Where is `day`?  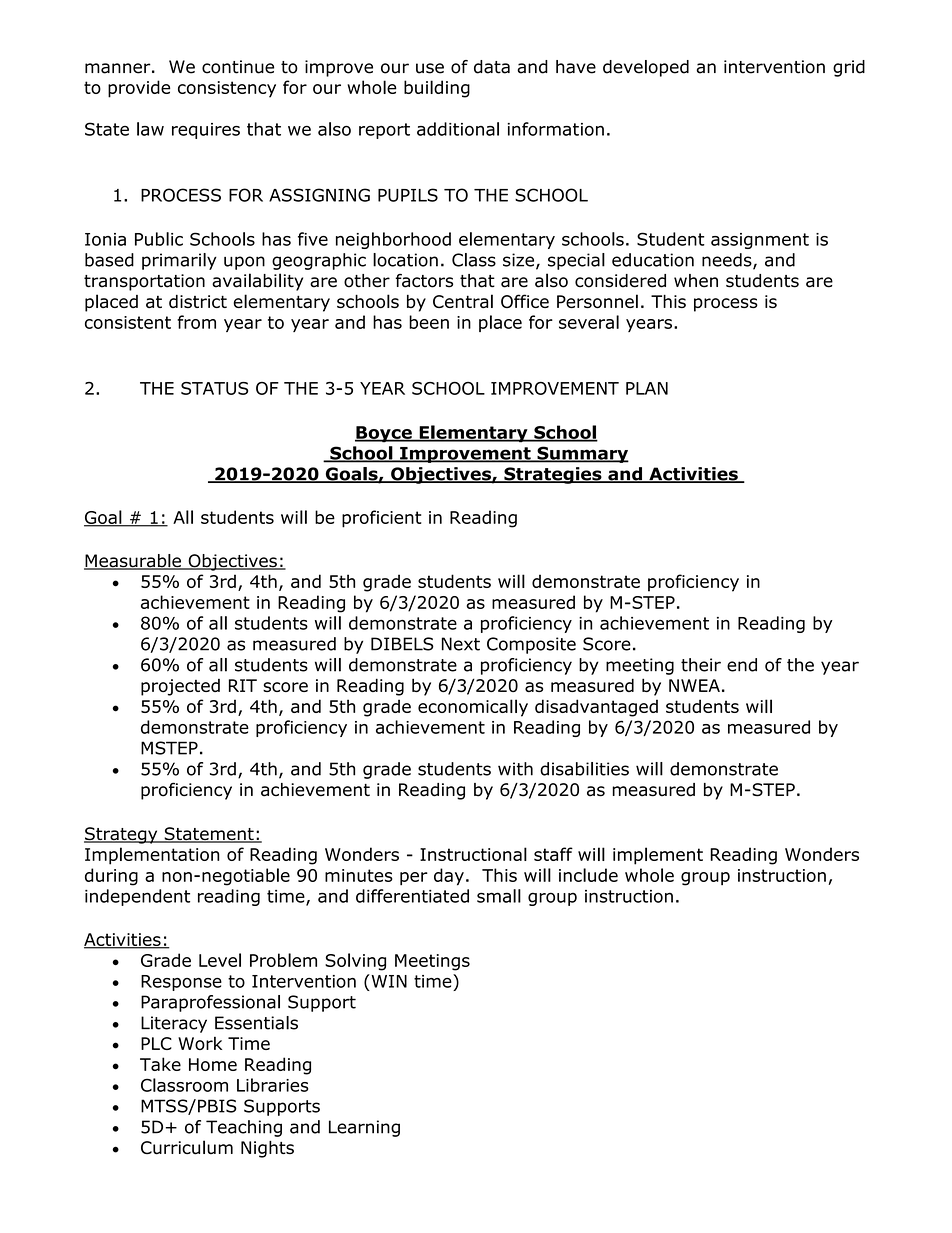 day is located at coordinates (449, 877).
